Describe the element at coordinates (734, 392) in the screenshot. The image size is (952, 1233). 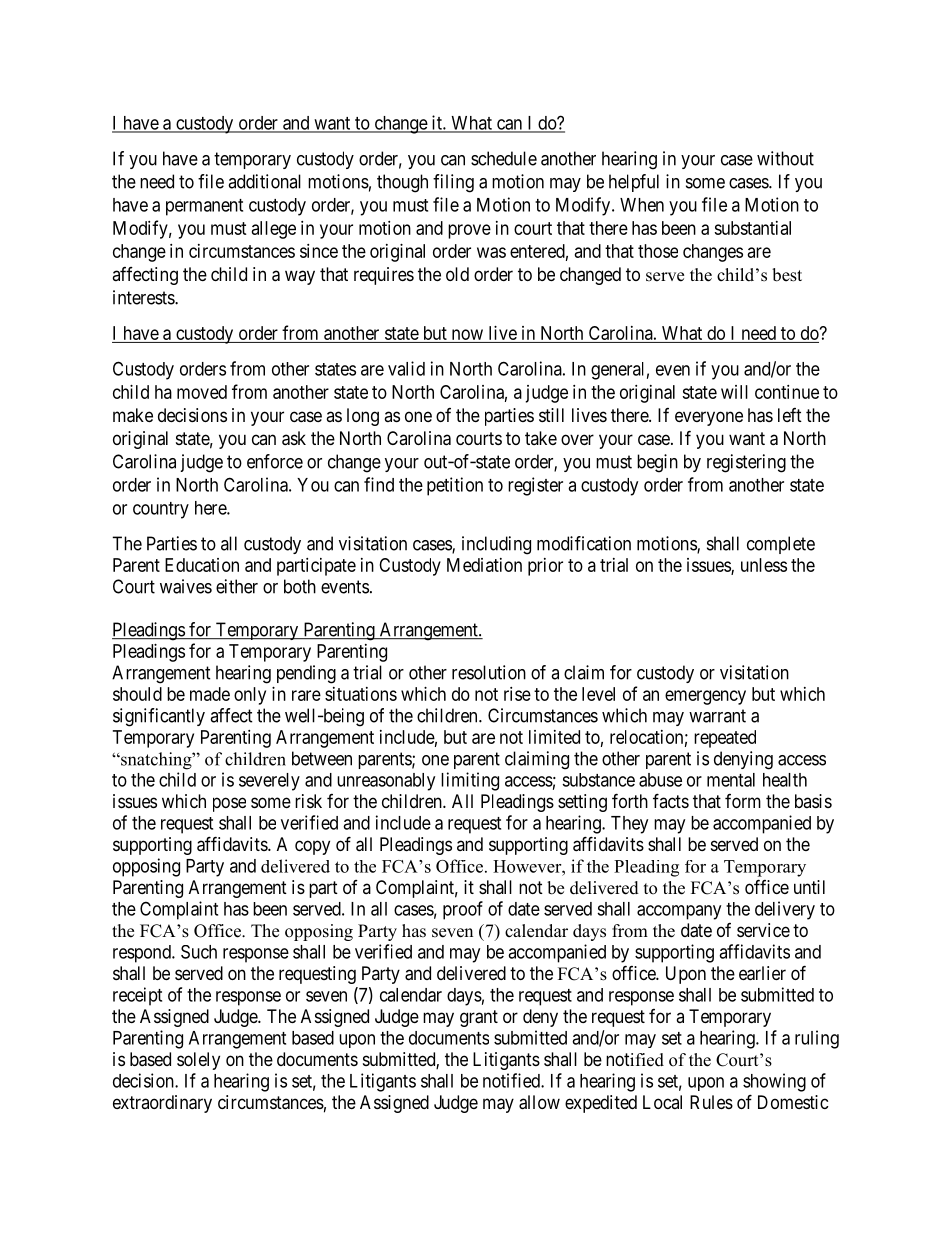
I see `will` at that location.
